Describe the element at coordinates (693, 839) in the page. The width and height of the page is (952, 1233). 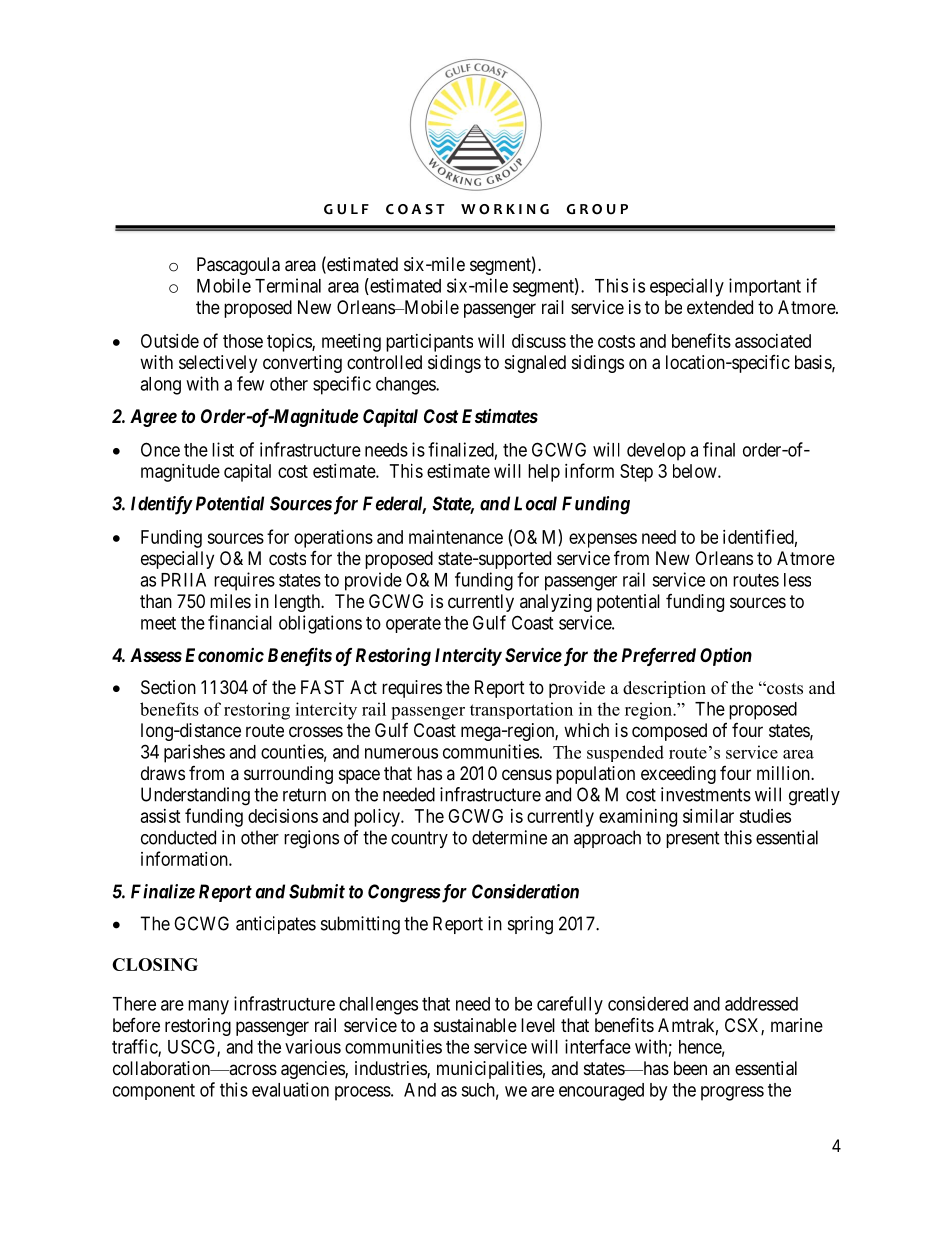
I see `present` at that location.
